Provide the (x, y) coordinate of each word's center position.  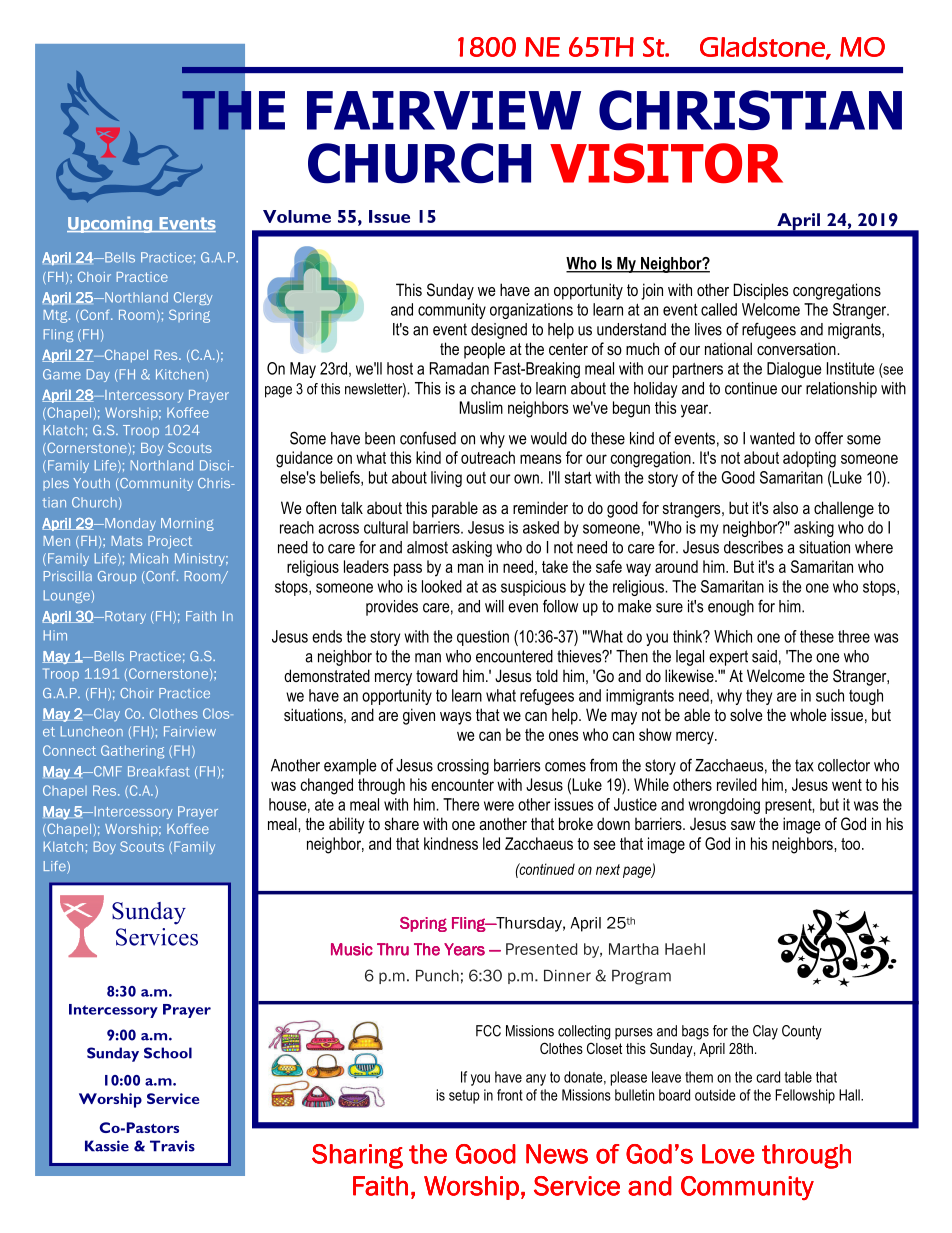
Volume (297, 216)
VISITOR (666, 163)
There (461, 804)
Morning (187, 524)
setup (464, 1097)
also (785, 508)
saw (743, 825)
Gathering (132, 752)
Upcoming (111, 224)
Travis (172, 1146)
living (446, 479)
